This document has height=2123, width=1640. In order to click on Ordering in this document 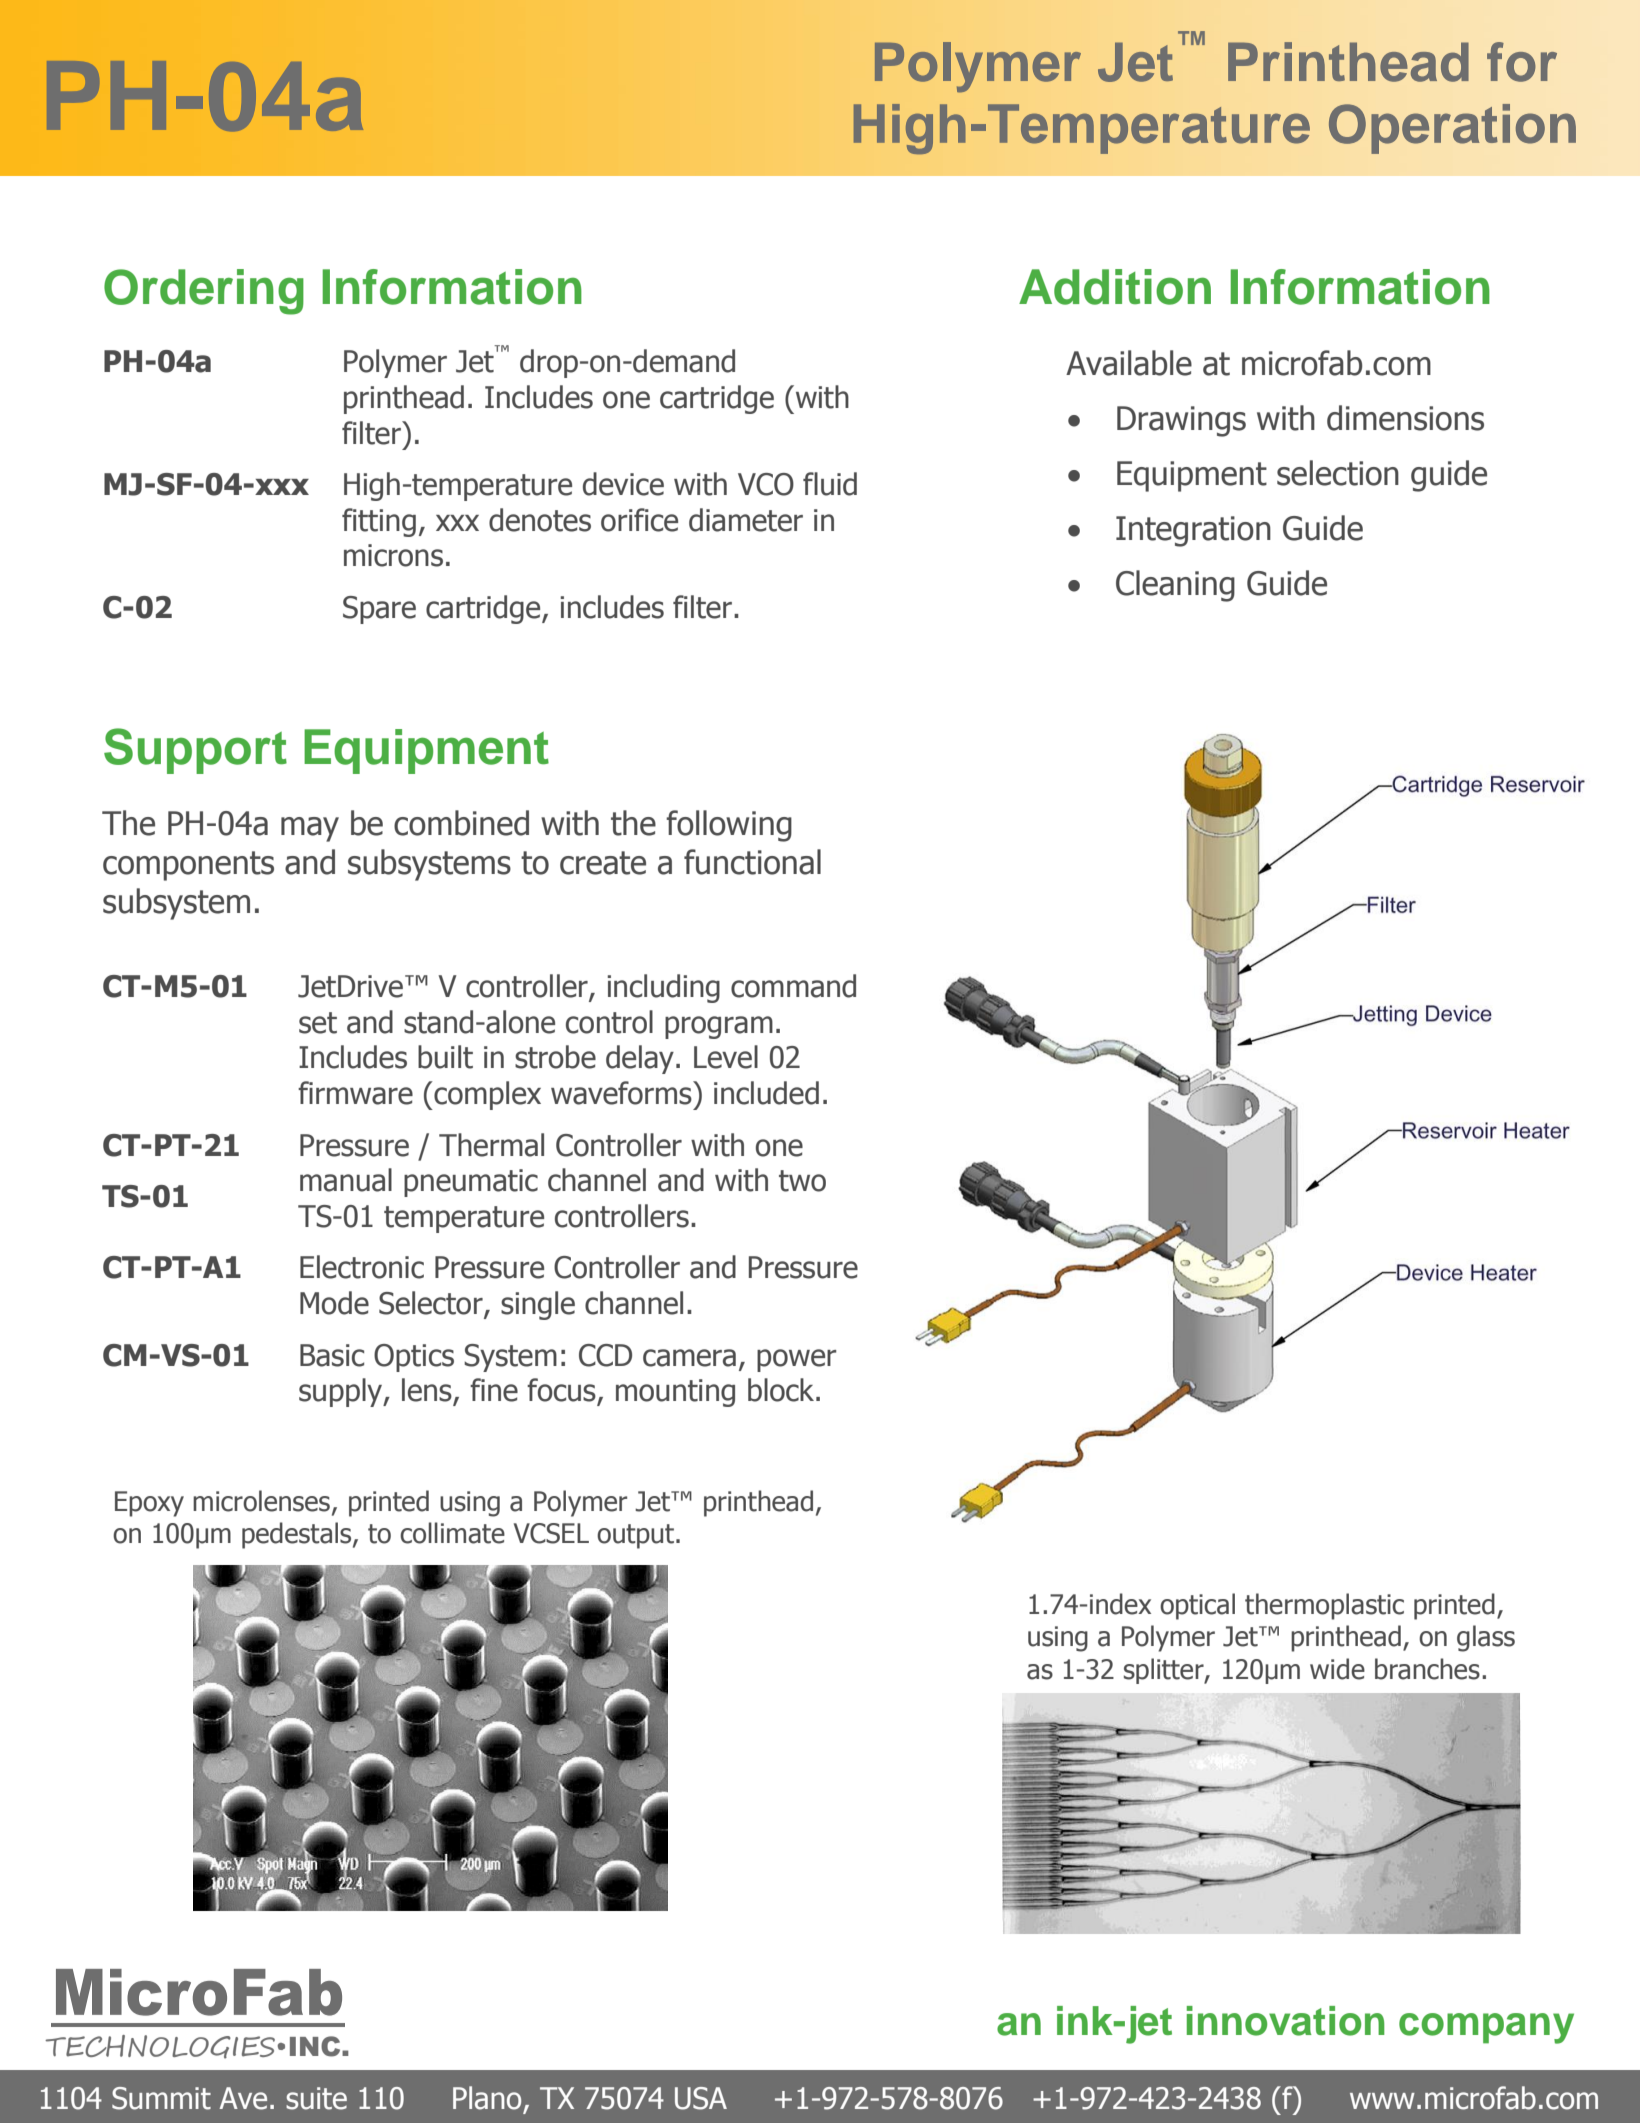, I will do `click(204, 292)`.
